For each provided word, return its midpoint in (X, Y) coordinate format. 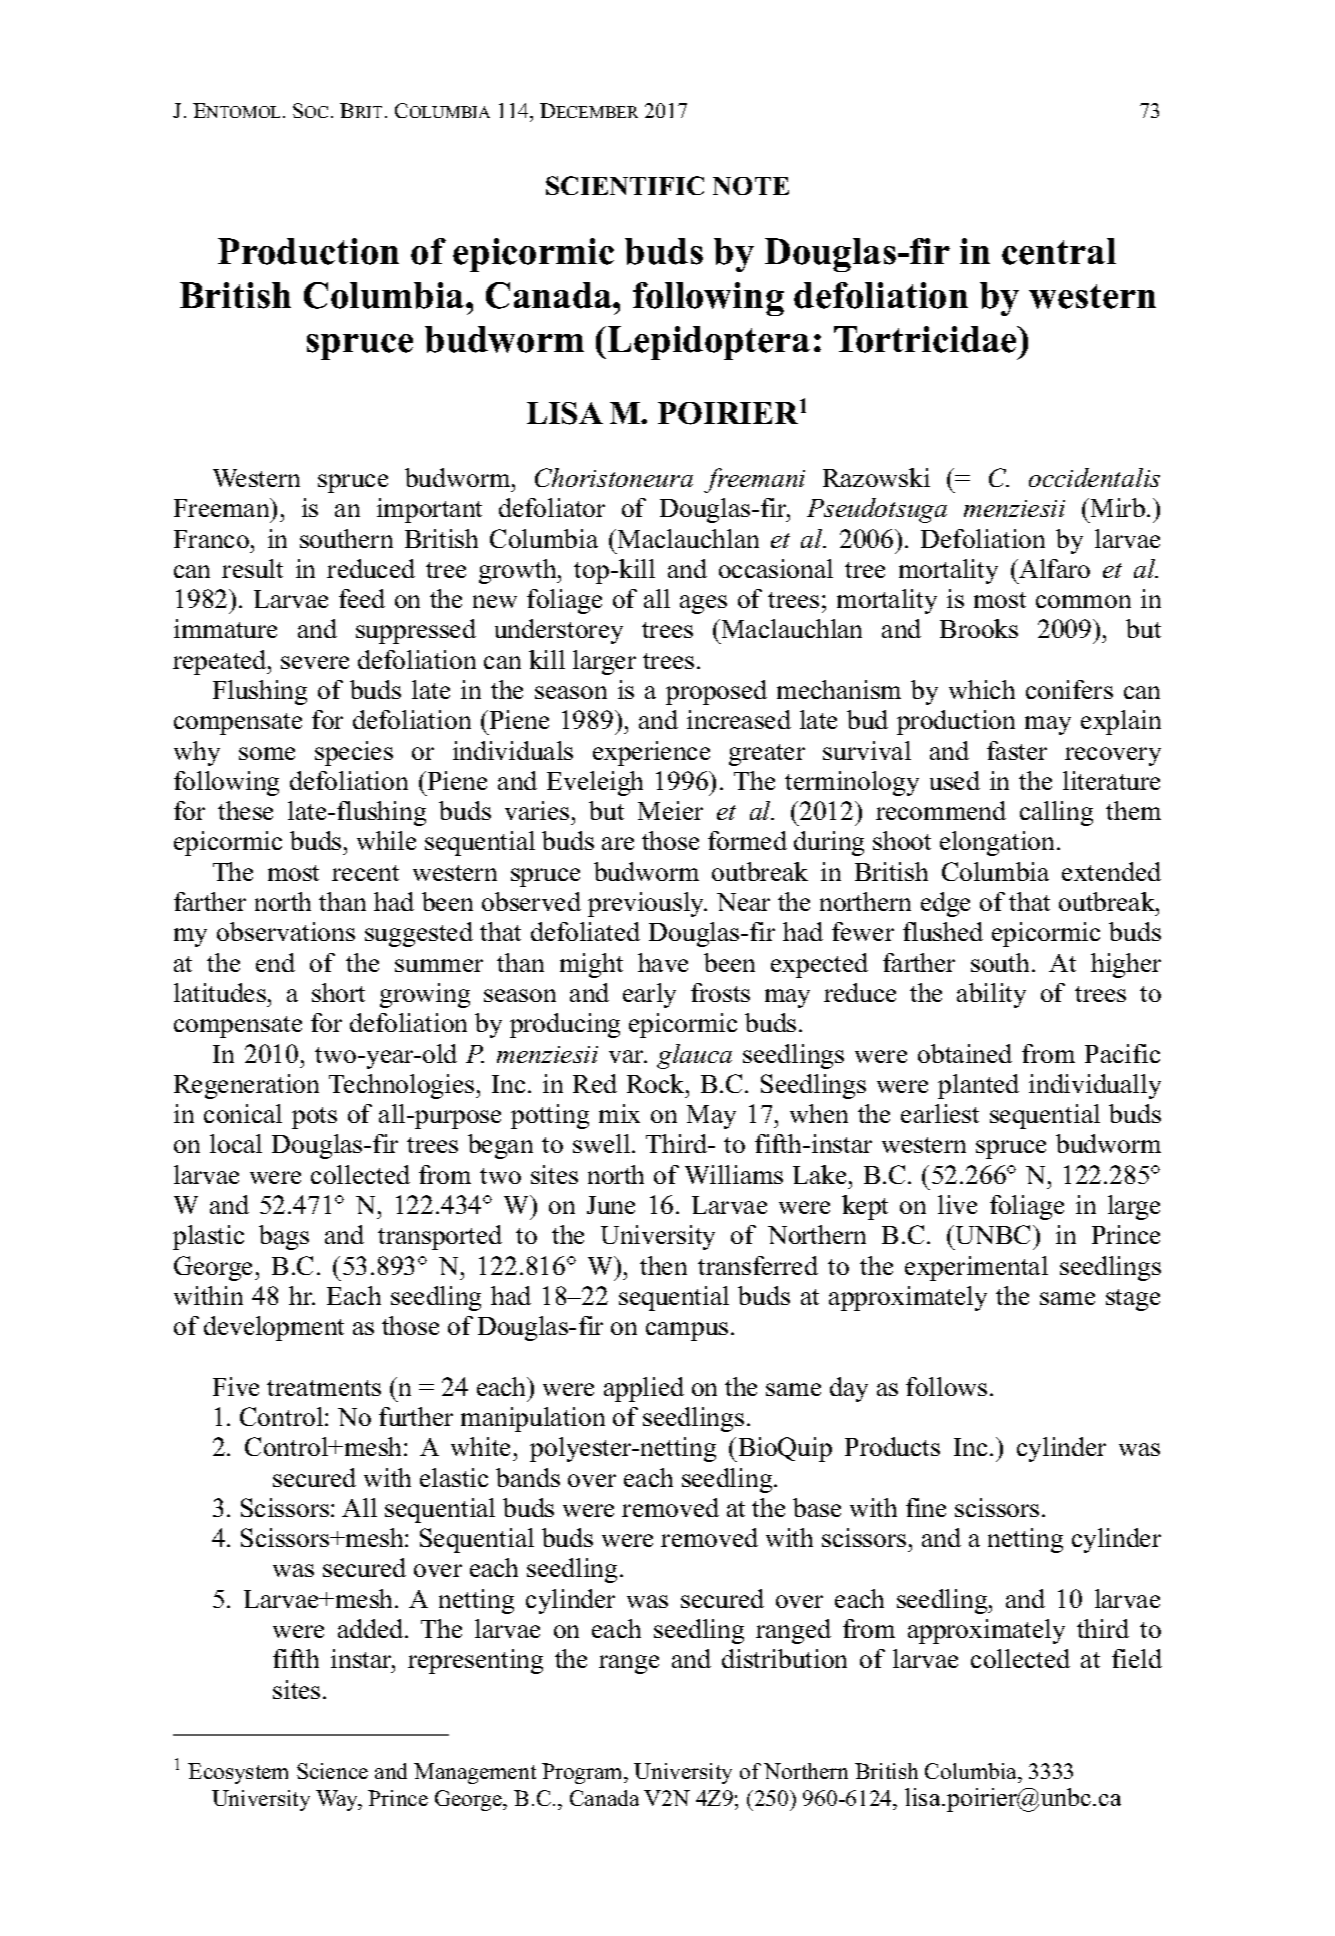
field (1137, 1658)
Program (583, 1773)
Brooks (979, 628)
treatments (324, 1388)
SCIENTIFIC (625, 185)
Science (332, 1771)
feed (362, 598)
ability (991, 995)
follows (946, 1386)
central (1059, 251)
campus (687, 1331)
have (663, 962)
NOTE (751, 186)
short (338, 992)
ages (703, 604)
